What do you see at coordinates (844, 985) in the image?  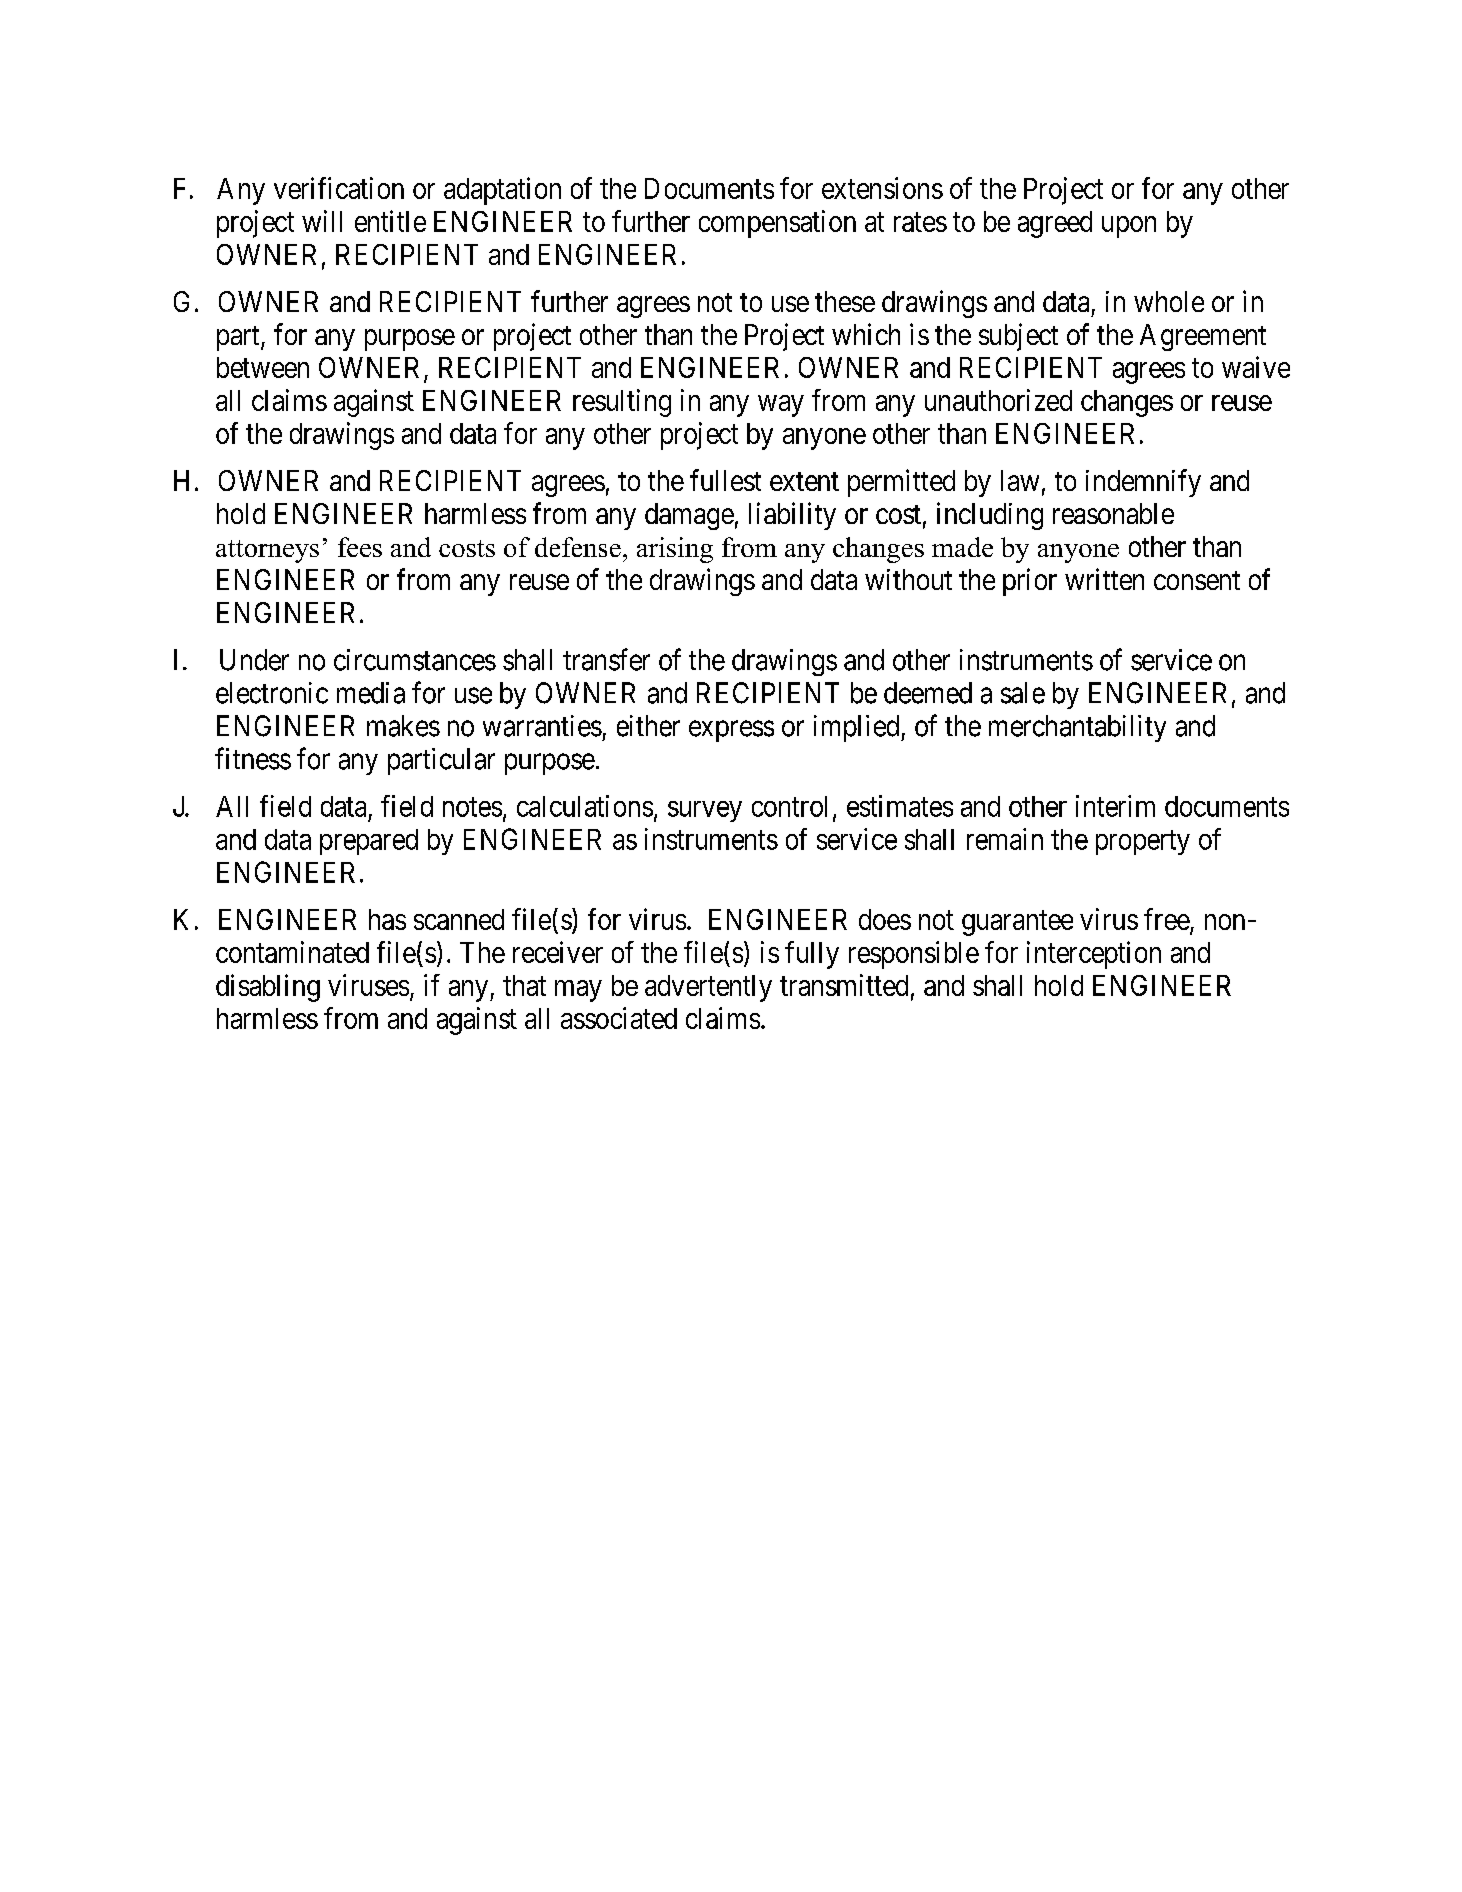 I see `transmitted` at bounding box center [844, 985].
